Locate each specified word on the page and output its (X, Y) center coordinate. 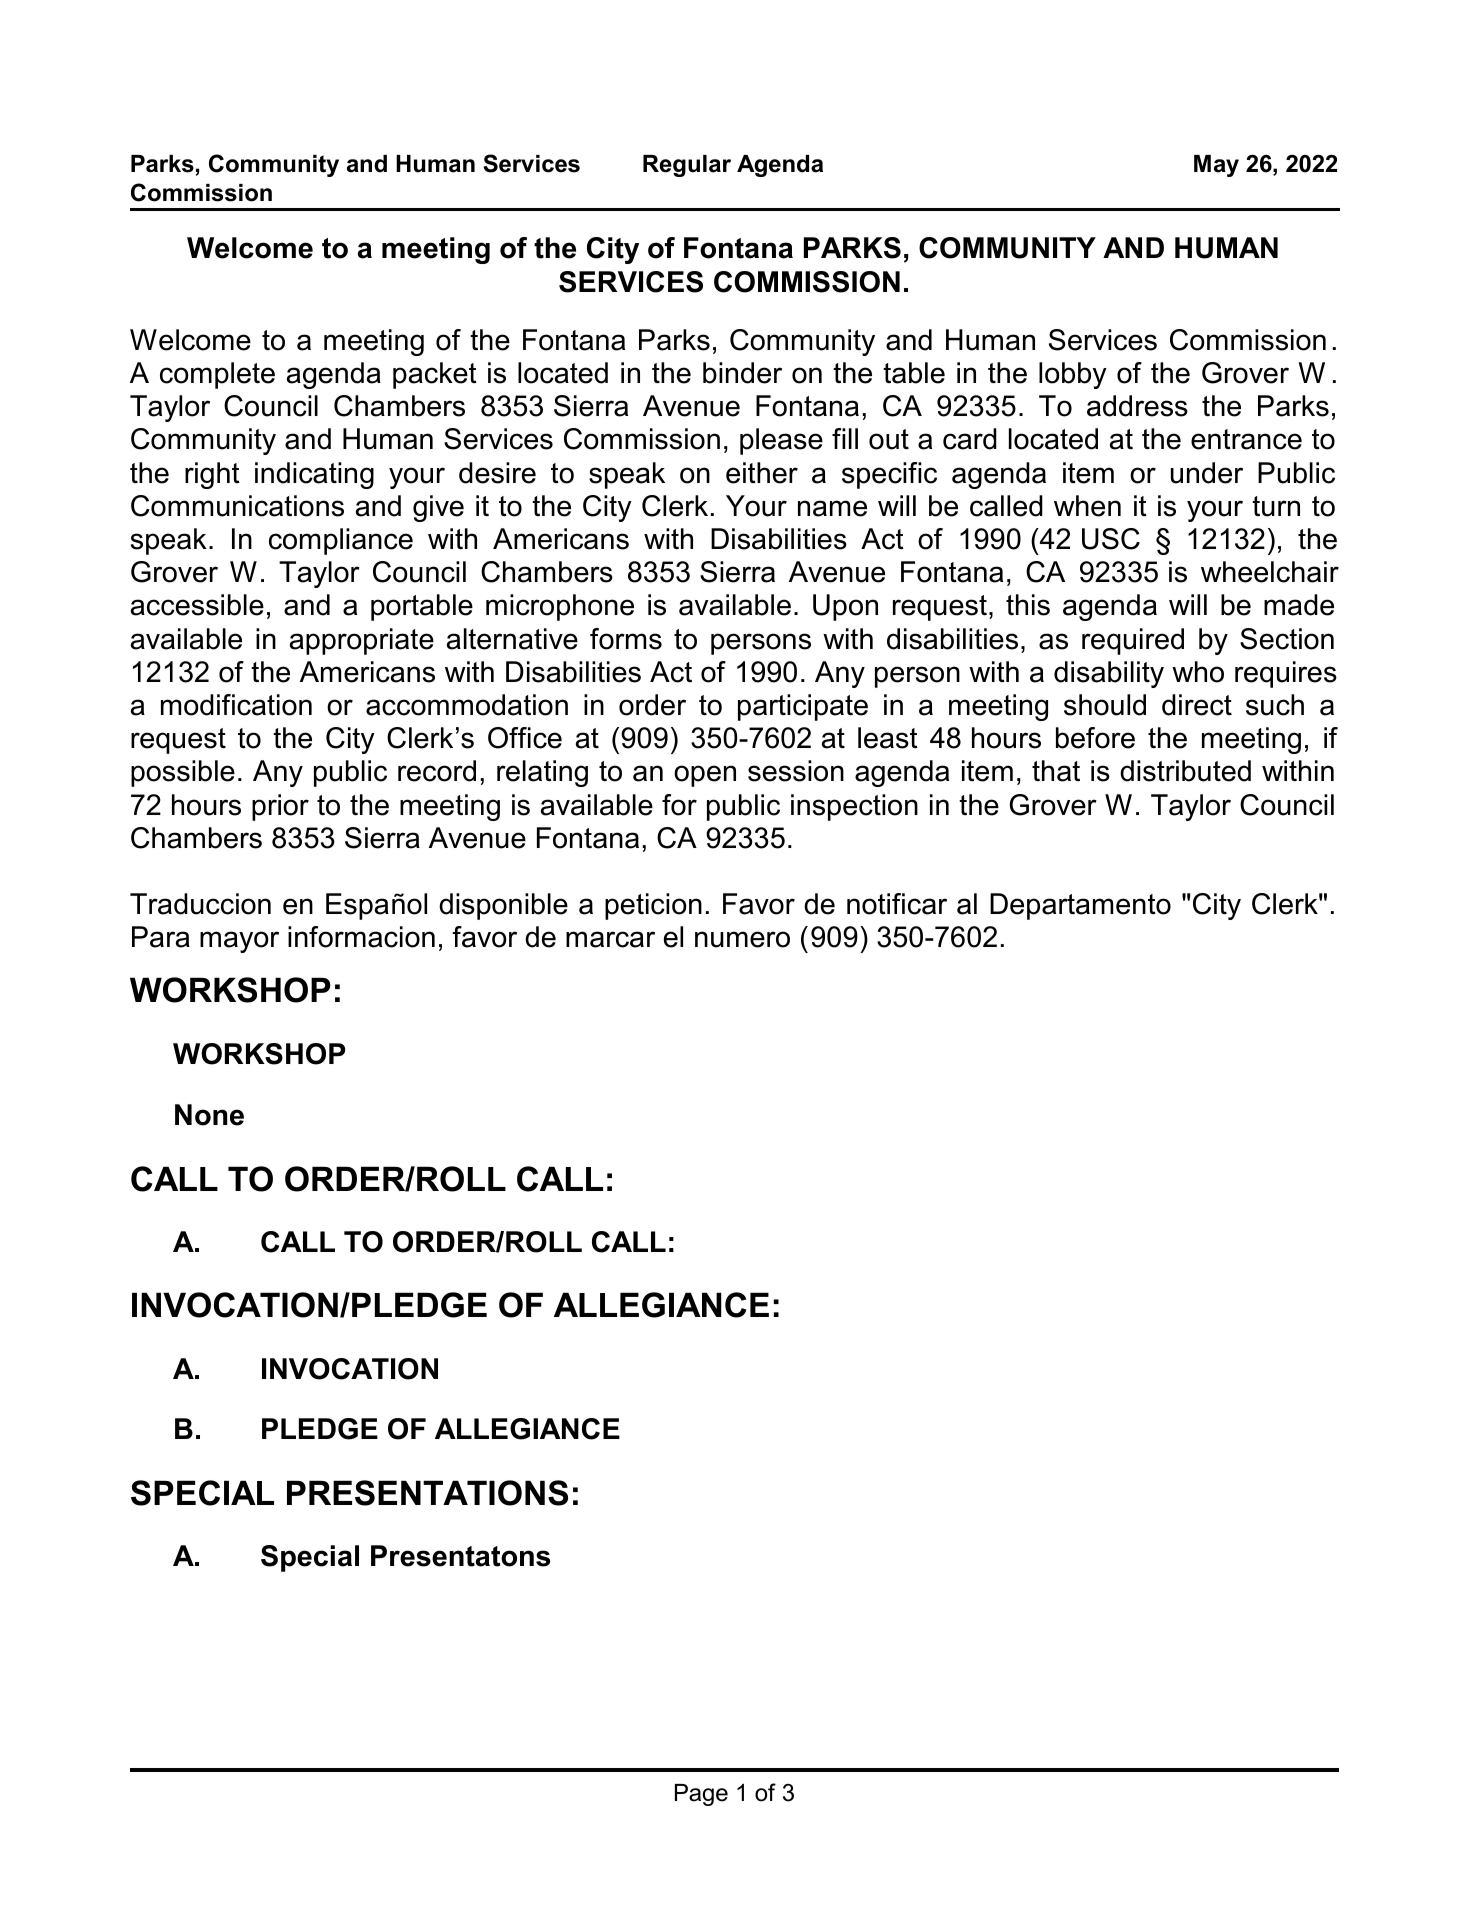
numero (742, 939)
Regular (687, 166)
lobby (1073, 375)
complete (217, 375)
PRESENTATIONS (427, 1493)
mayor (239, 942)
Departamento (1080, 906)
